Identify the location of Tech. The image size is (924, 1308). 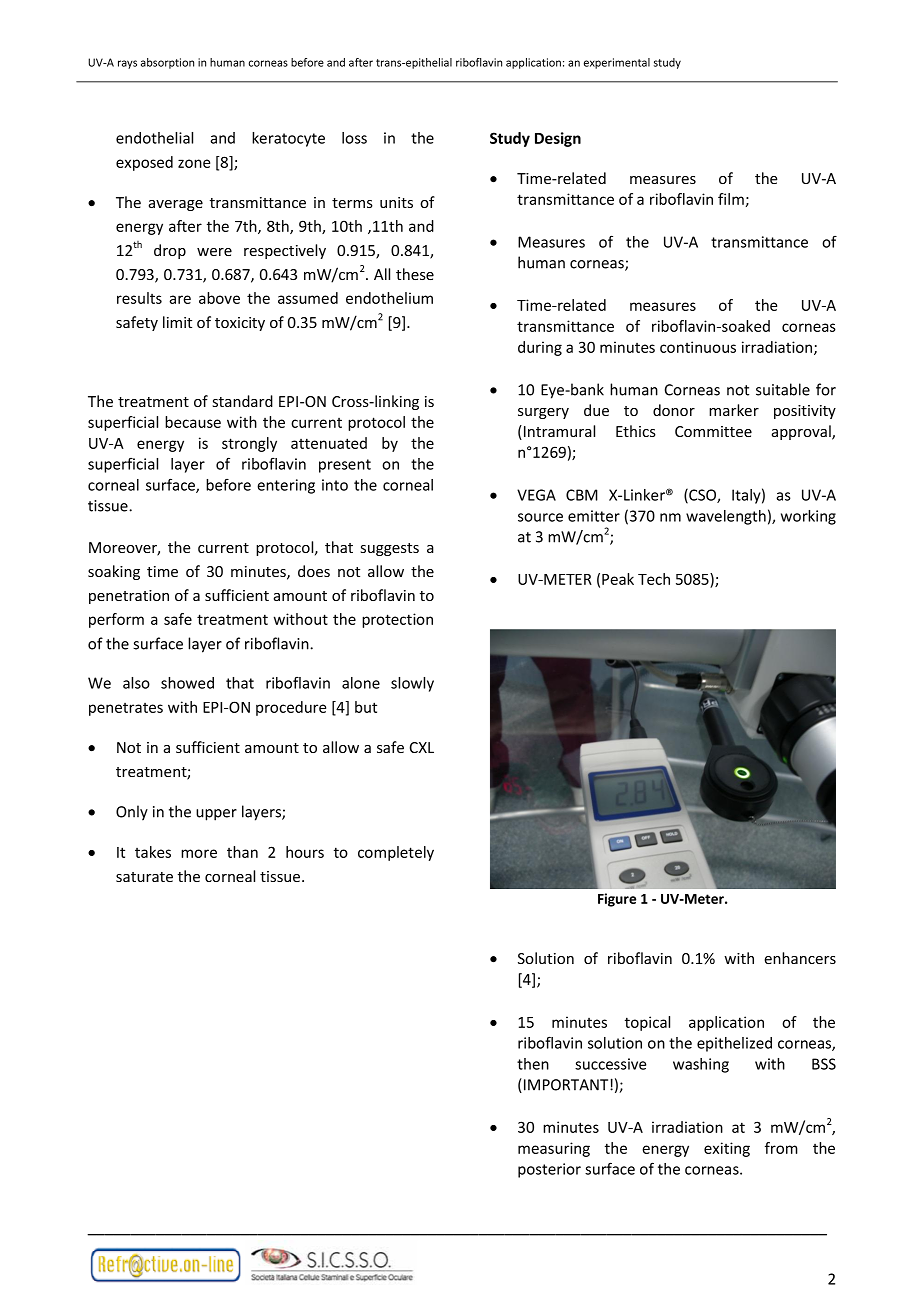
(654, 579).
